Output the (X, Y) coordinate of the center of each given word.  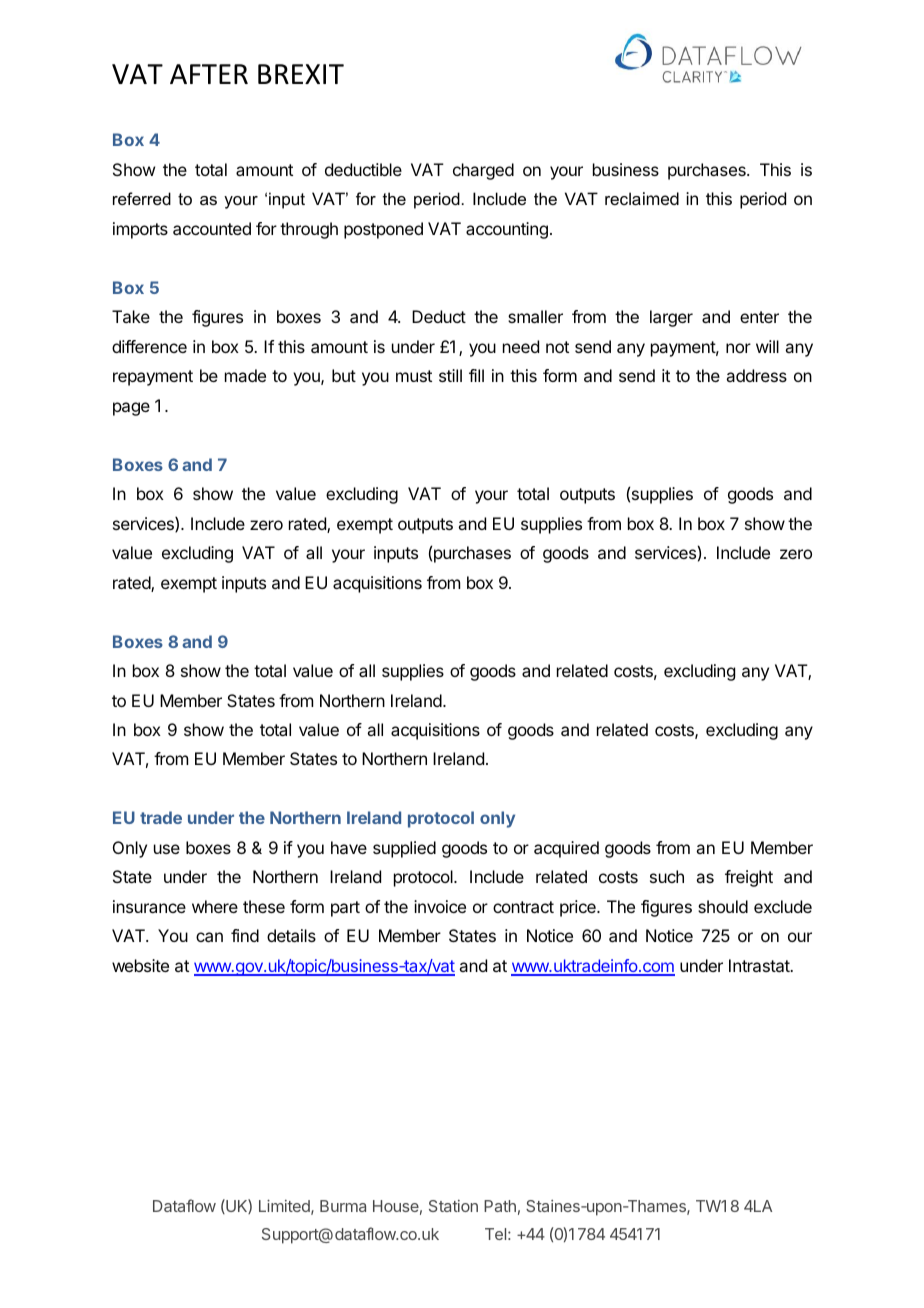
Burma (343, 1206)
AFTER (209, 74)
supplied (404, 849)
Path (500, 1206)
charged (483, 171)
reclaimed (642, 198)
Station (453, 1206)
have (349, 847)
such (667, 876)
